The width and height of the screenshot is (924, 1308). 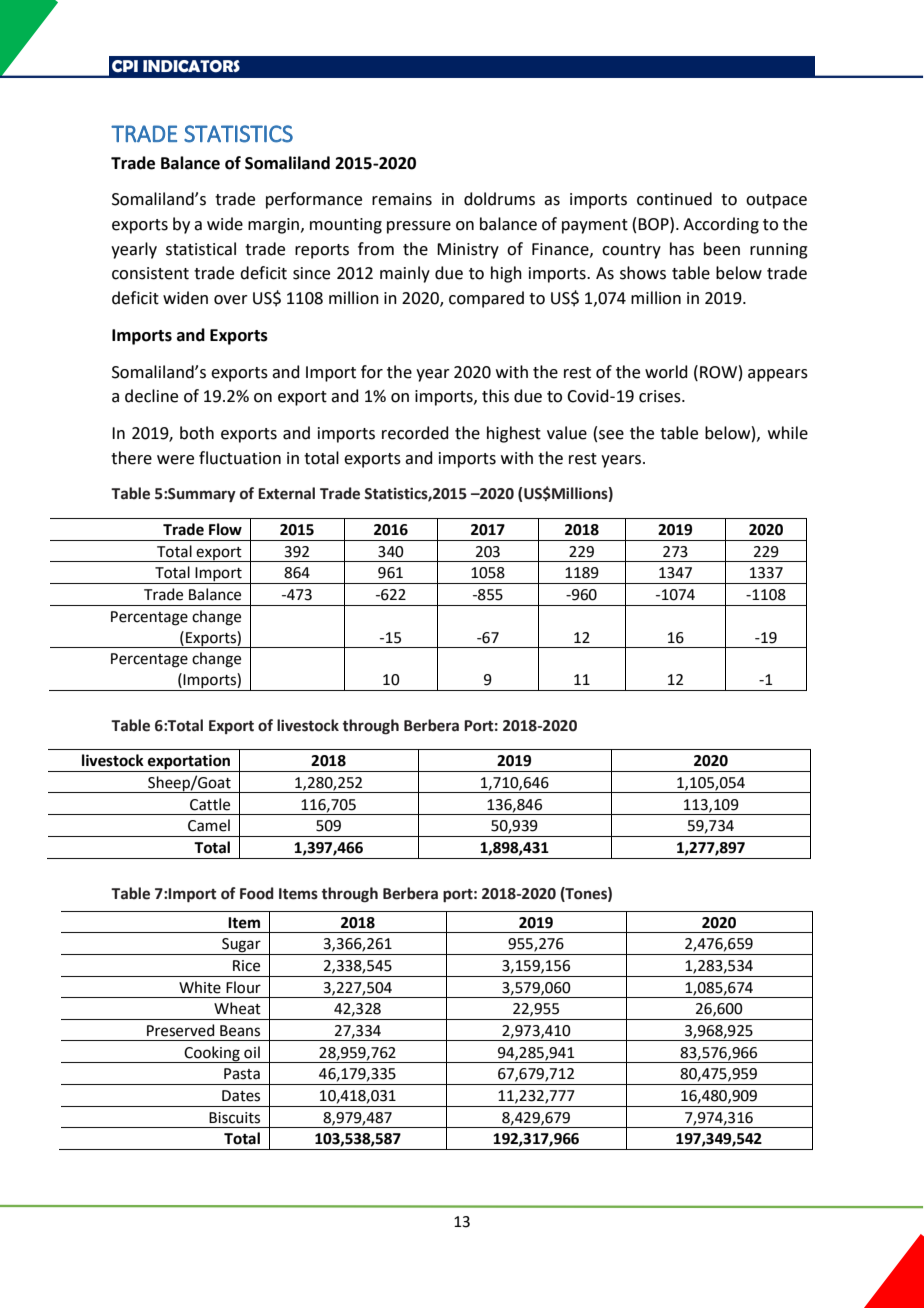 What do you see at coordinates (257, 893) in the screenshot?
I see `Food` at bounding box center [257, 893].
